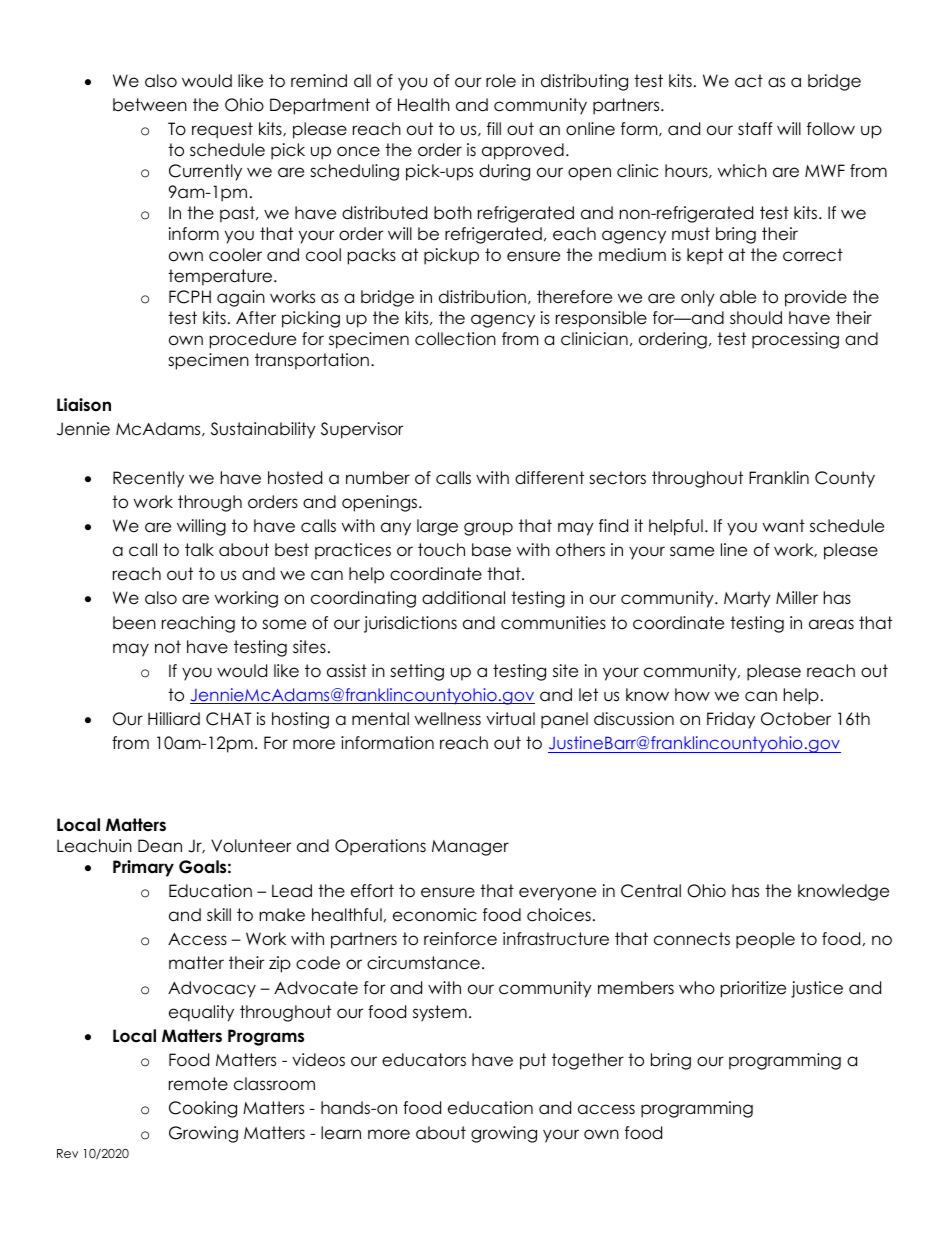 The height and width of the document is (1233, 952). What do you see at coordinates (150, 105) in the document?
I see `between` at bounding box center [150, 105].
